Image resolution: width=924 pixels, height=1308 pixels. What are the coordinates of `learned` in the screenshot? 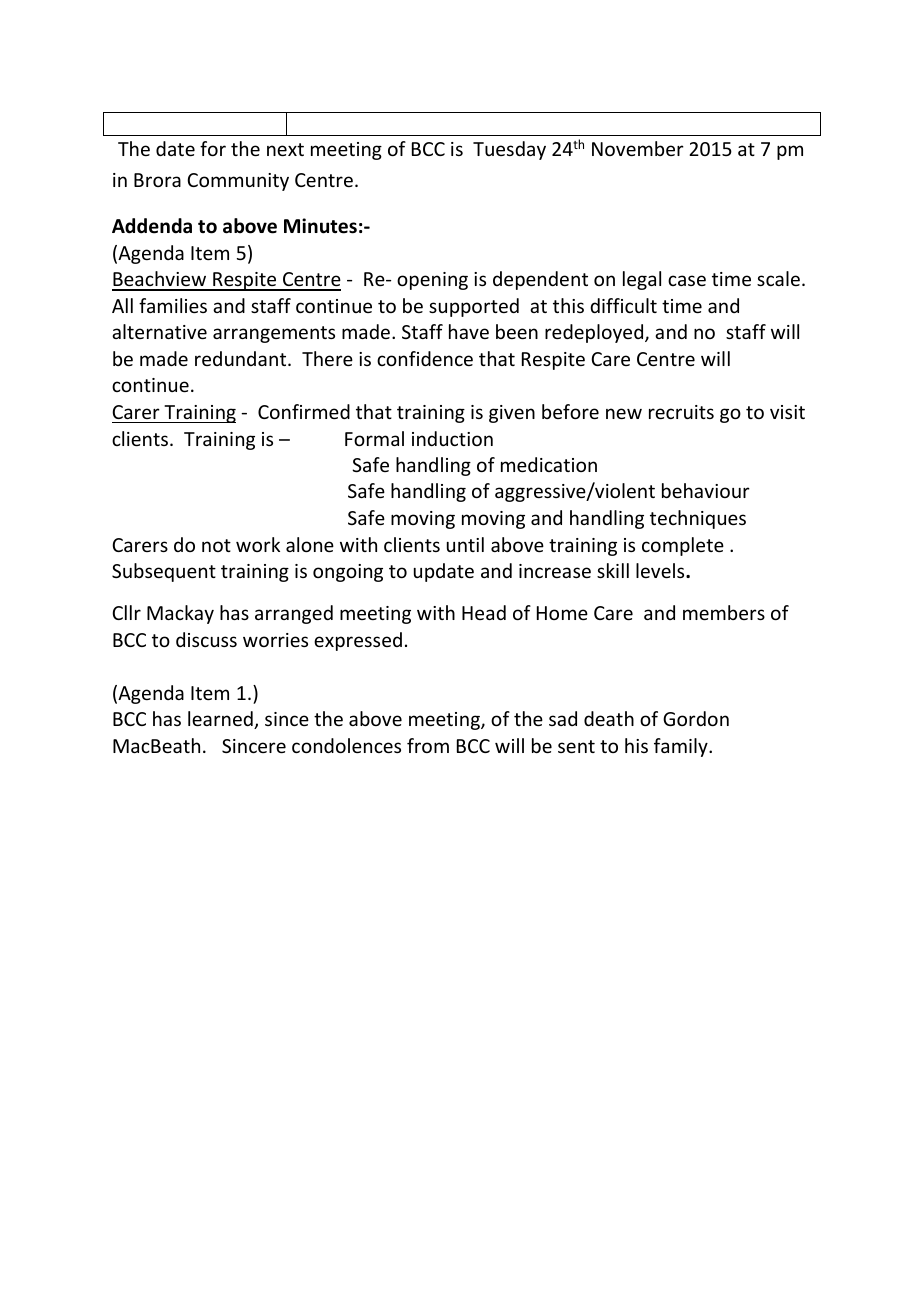 It's located at (221, 720).
